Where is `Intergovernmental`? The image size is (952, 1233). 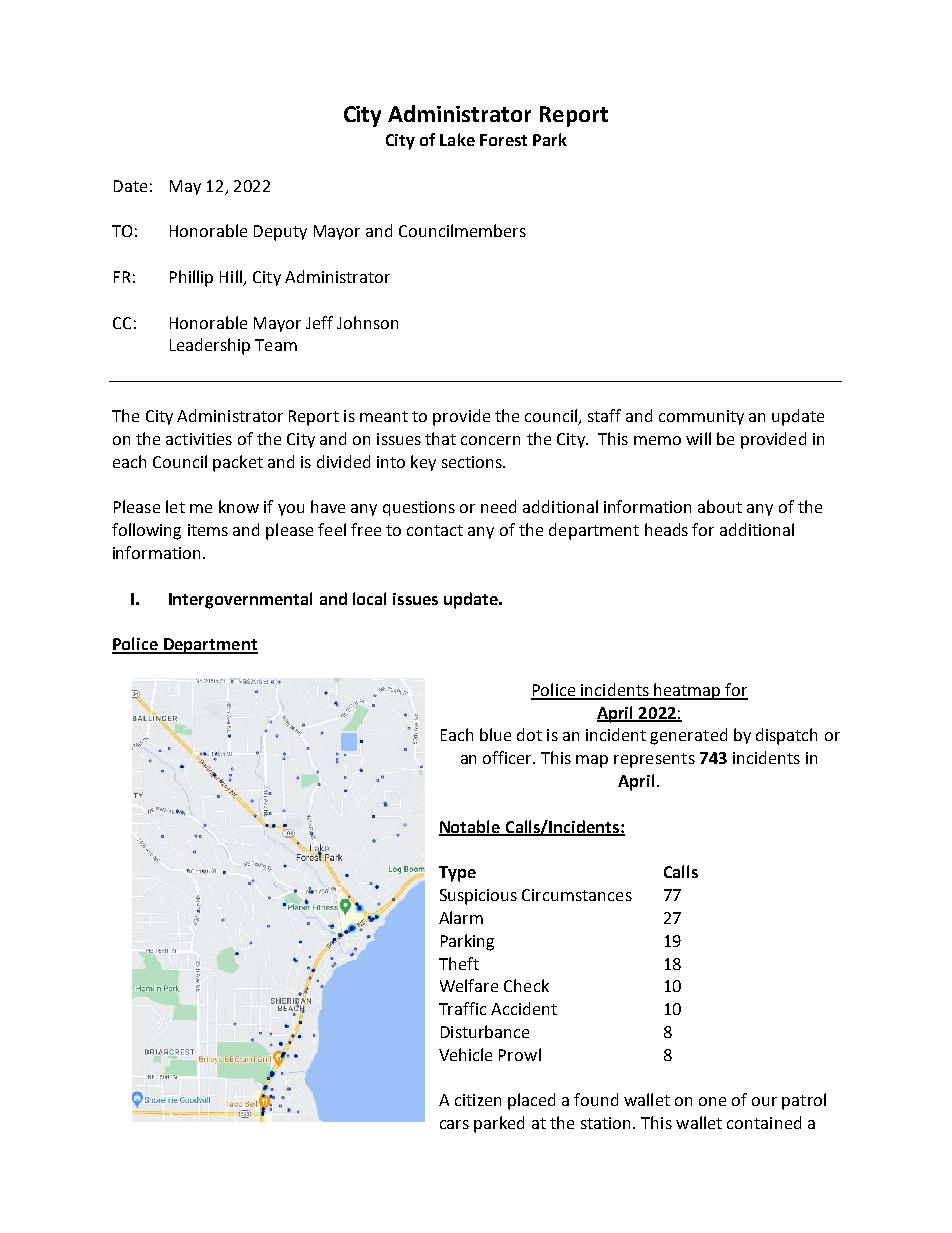 Intergovernmental is located at coordinates (240, 600).
